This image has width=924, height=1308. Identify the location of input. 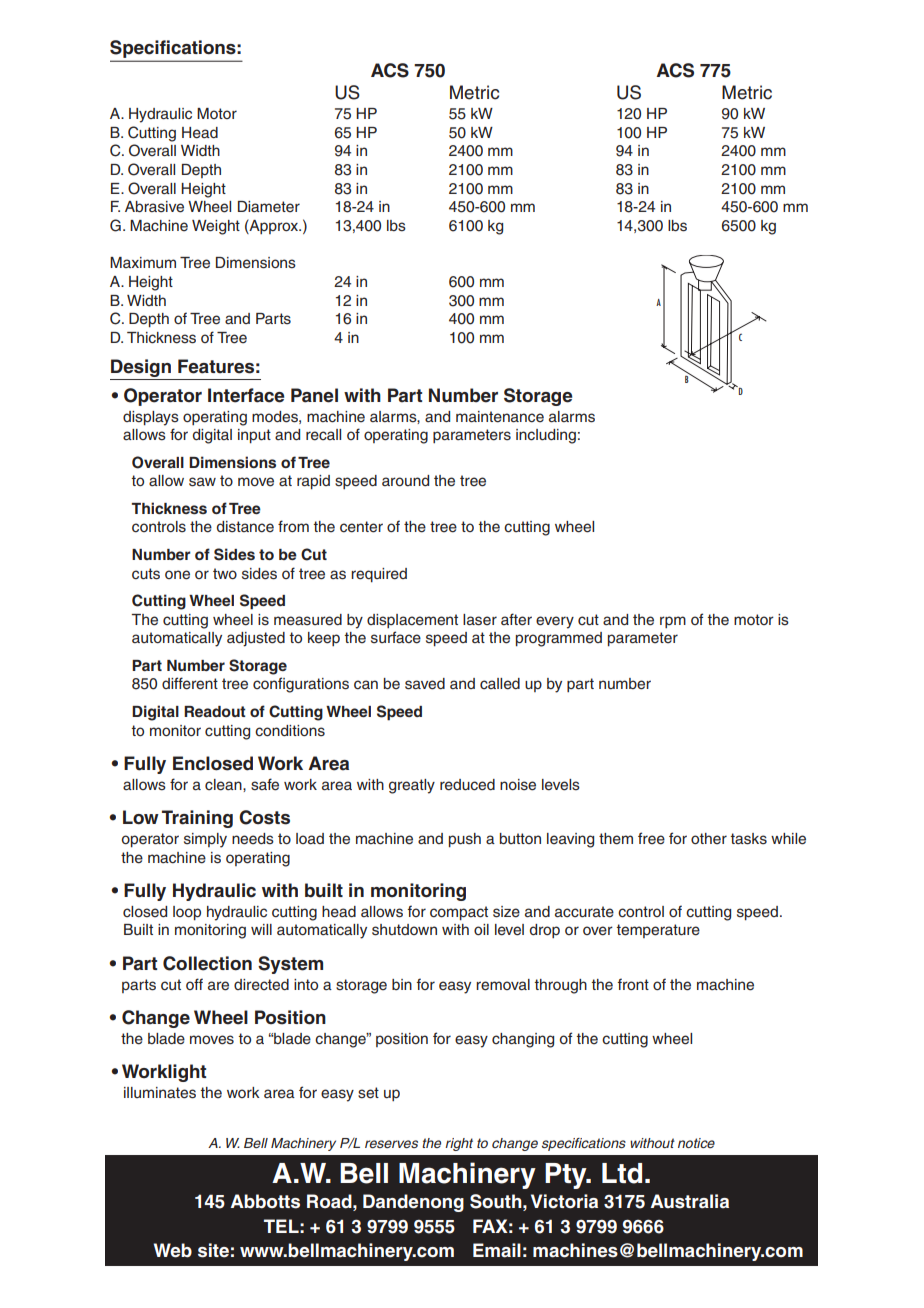
(254, 436).
